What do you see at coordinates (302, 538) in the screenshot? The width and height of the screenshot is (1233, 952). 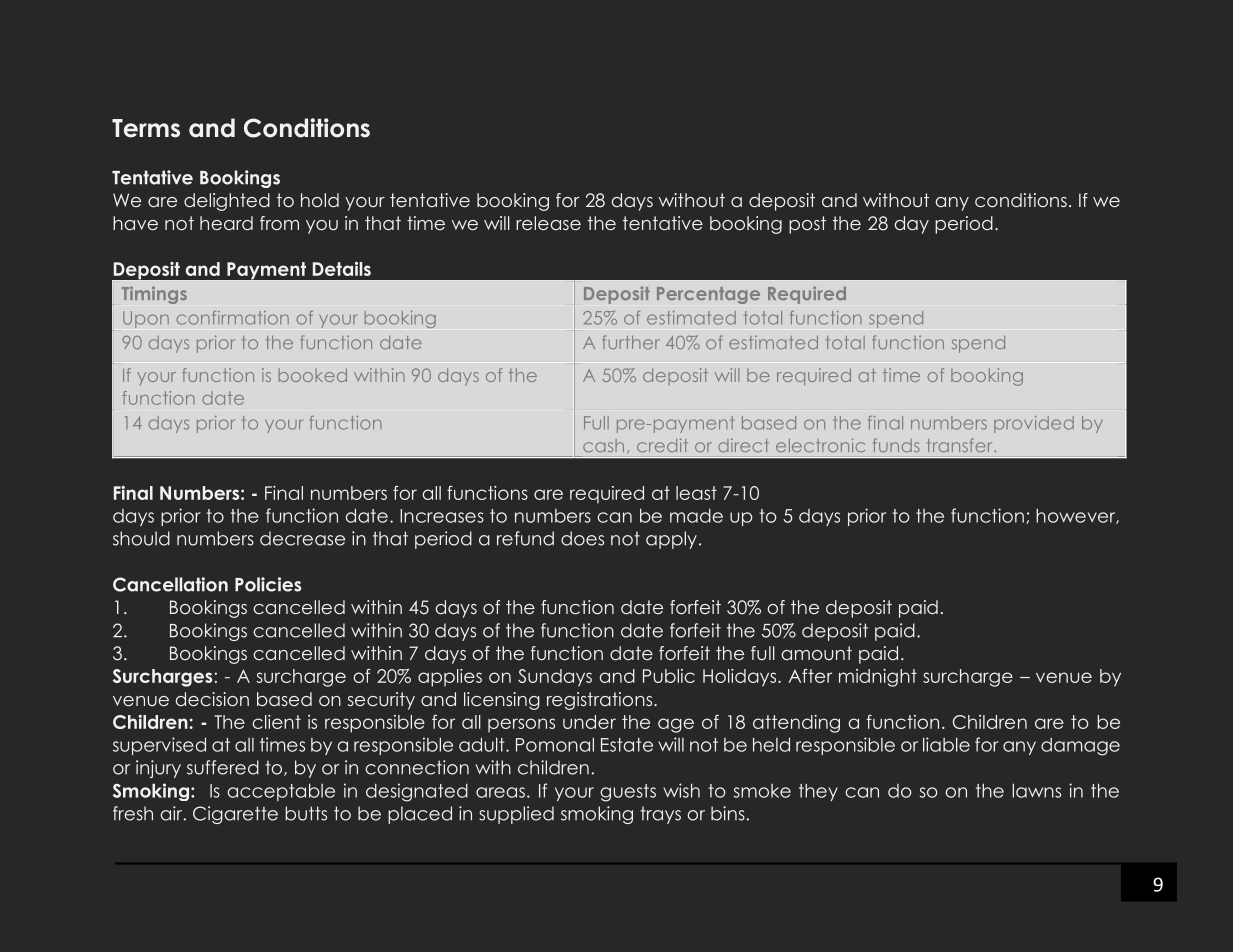 I see `decrease` at bounding box center [302, 538].
